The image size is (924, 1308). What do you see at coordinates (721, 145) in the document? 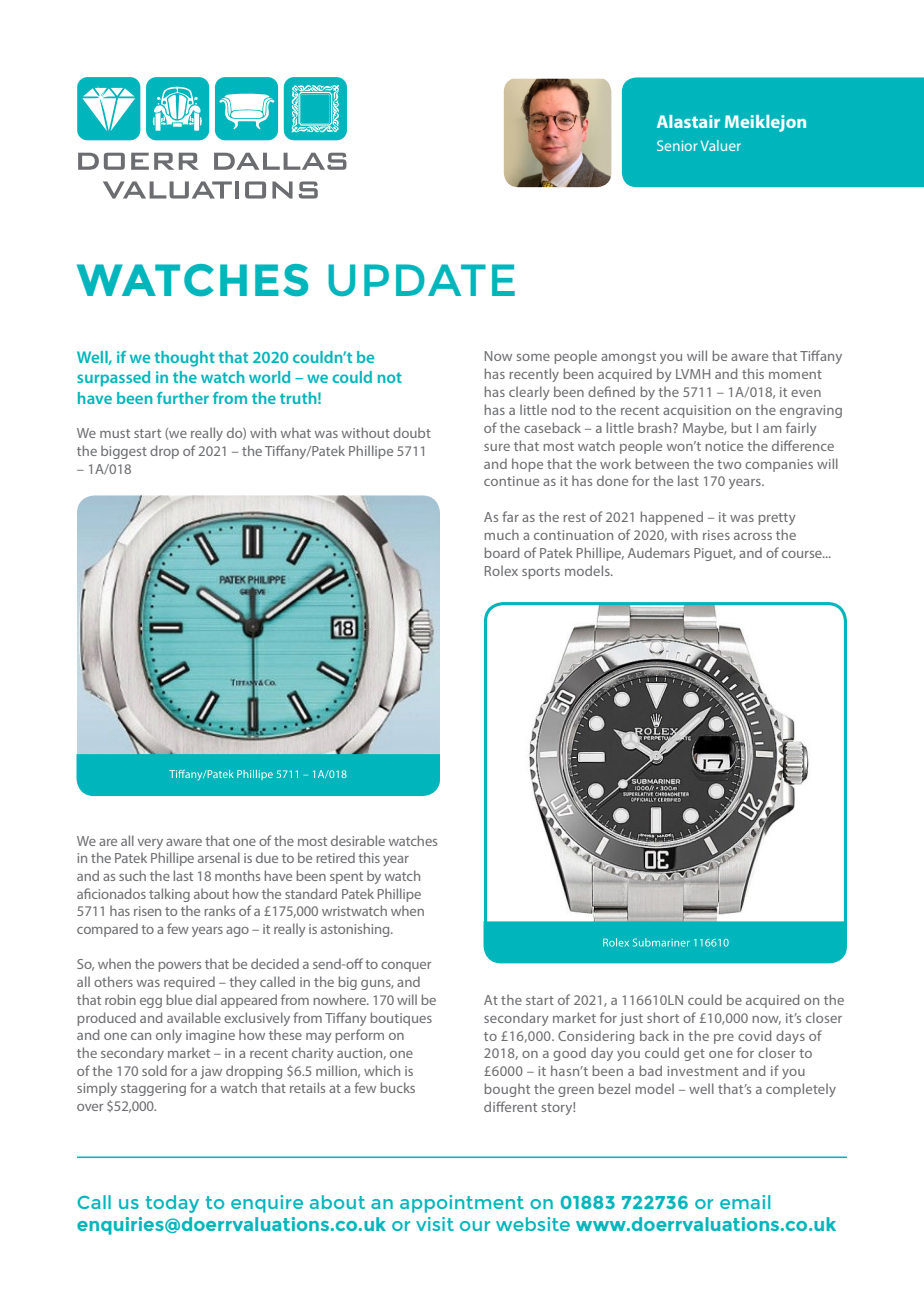
I see `Valuer` at bounding box center [721, 145].
